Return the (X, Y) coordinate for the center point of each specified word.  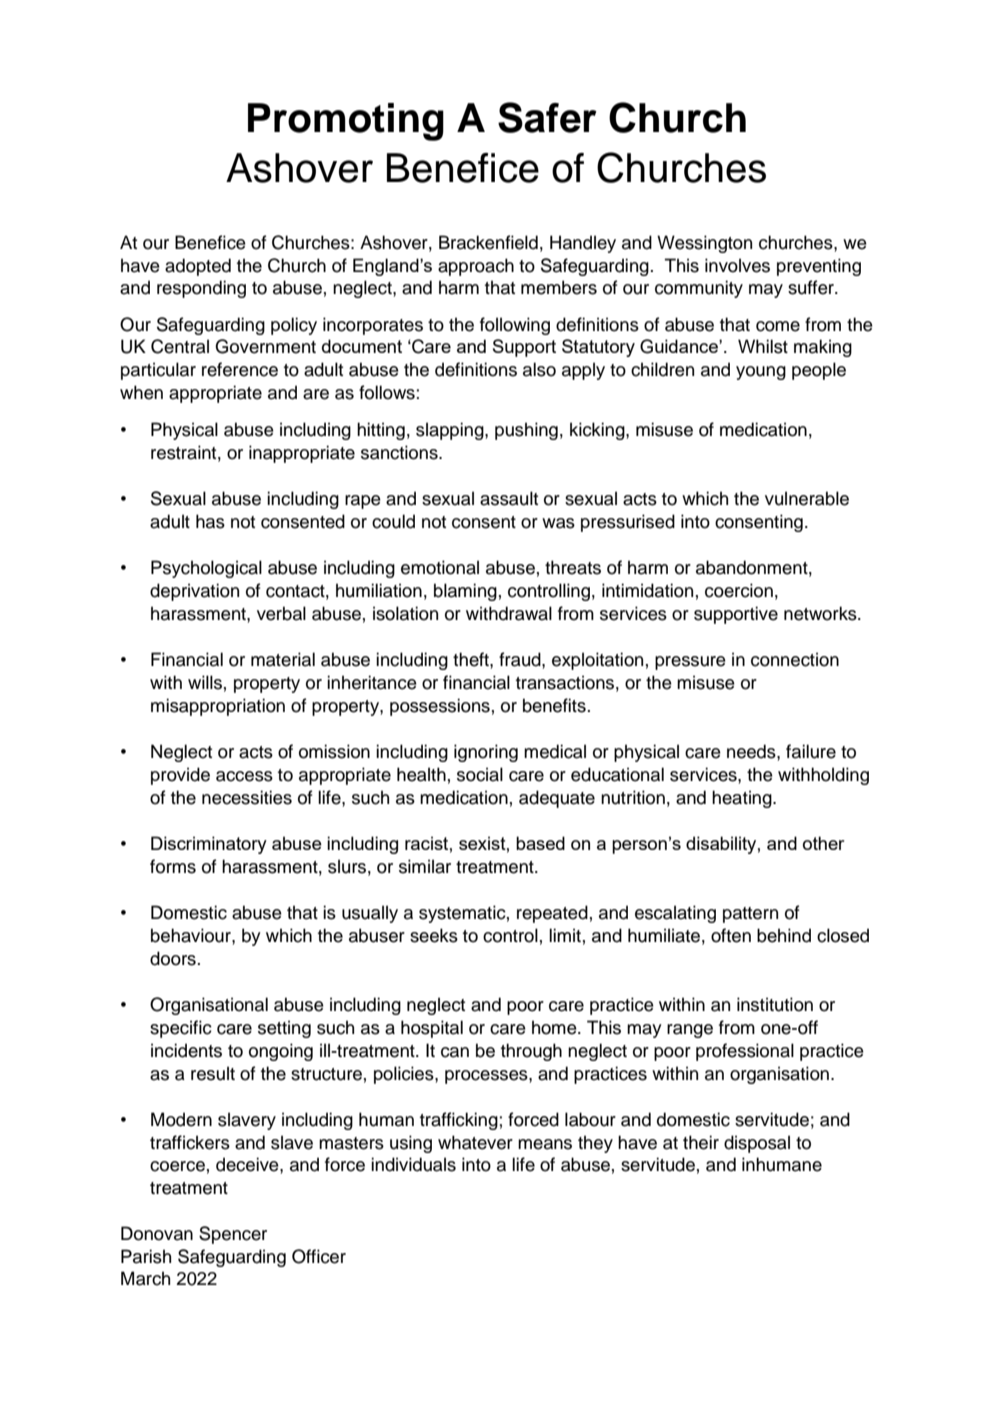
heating (743, 799)
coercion (739, 590)
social (480, 774)
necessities (247, 797)
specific (181, 1029)
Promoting (346, 122)
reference (240, 369)
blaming (465, 592)
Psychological (206, 569)
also (539, 369)
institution (775, 1004)
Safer (547, 117)
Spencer (233, 1235)
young (761, 373)
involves (737, 265)
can (455, 1052)
